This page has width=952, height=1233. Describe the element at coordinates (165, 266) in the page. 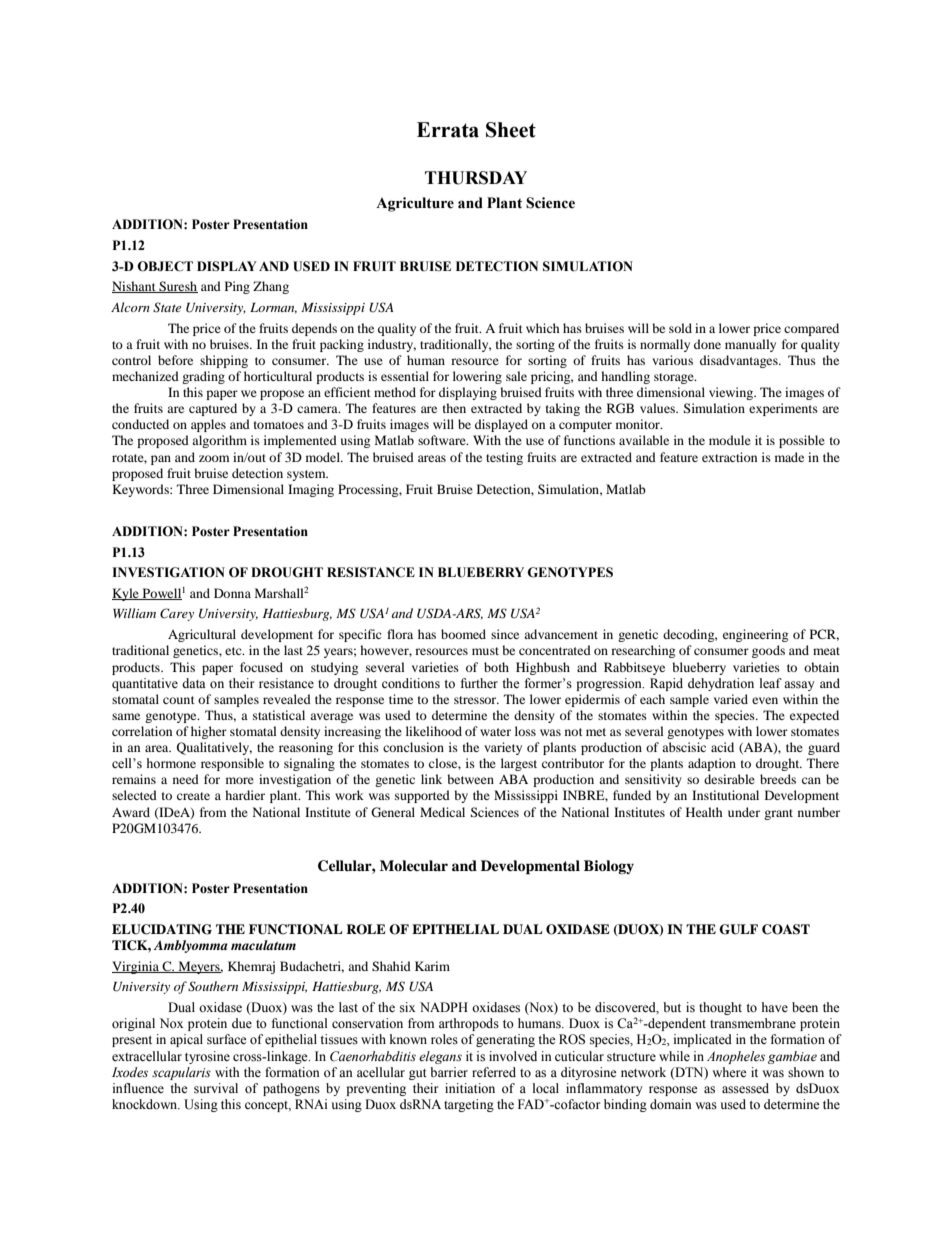

I see `OBJECT` at that location.
